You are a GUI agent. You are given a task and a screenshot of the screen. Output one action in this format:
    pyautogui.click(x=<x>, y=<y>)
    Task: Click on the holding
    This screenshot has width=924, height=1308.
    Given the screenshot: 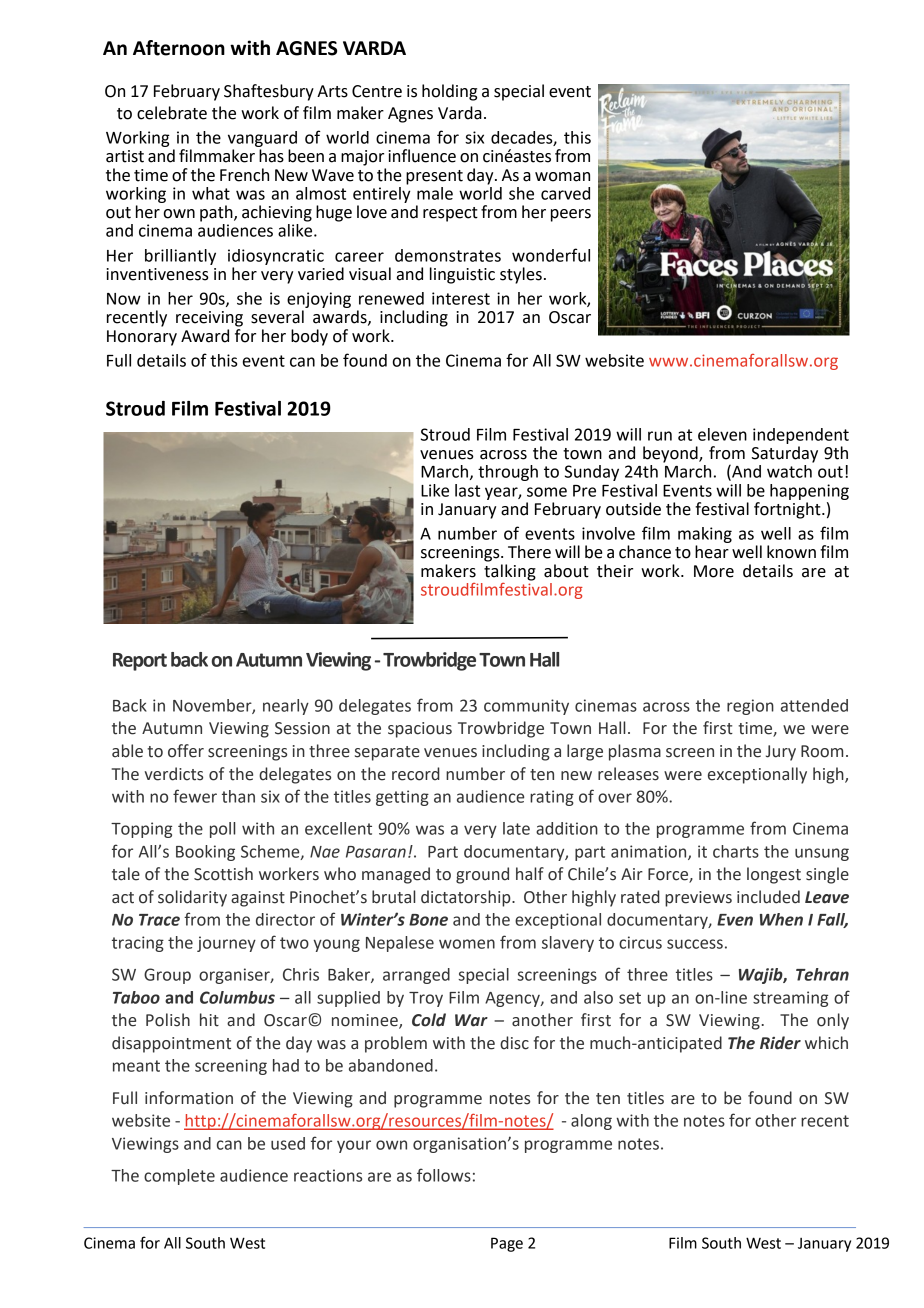 What is the action you would take?
    pyautogui.click(x=449, y=92)
